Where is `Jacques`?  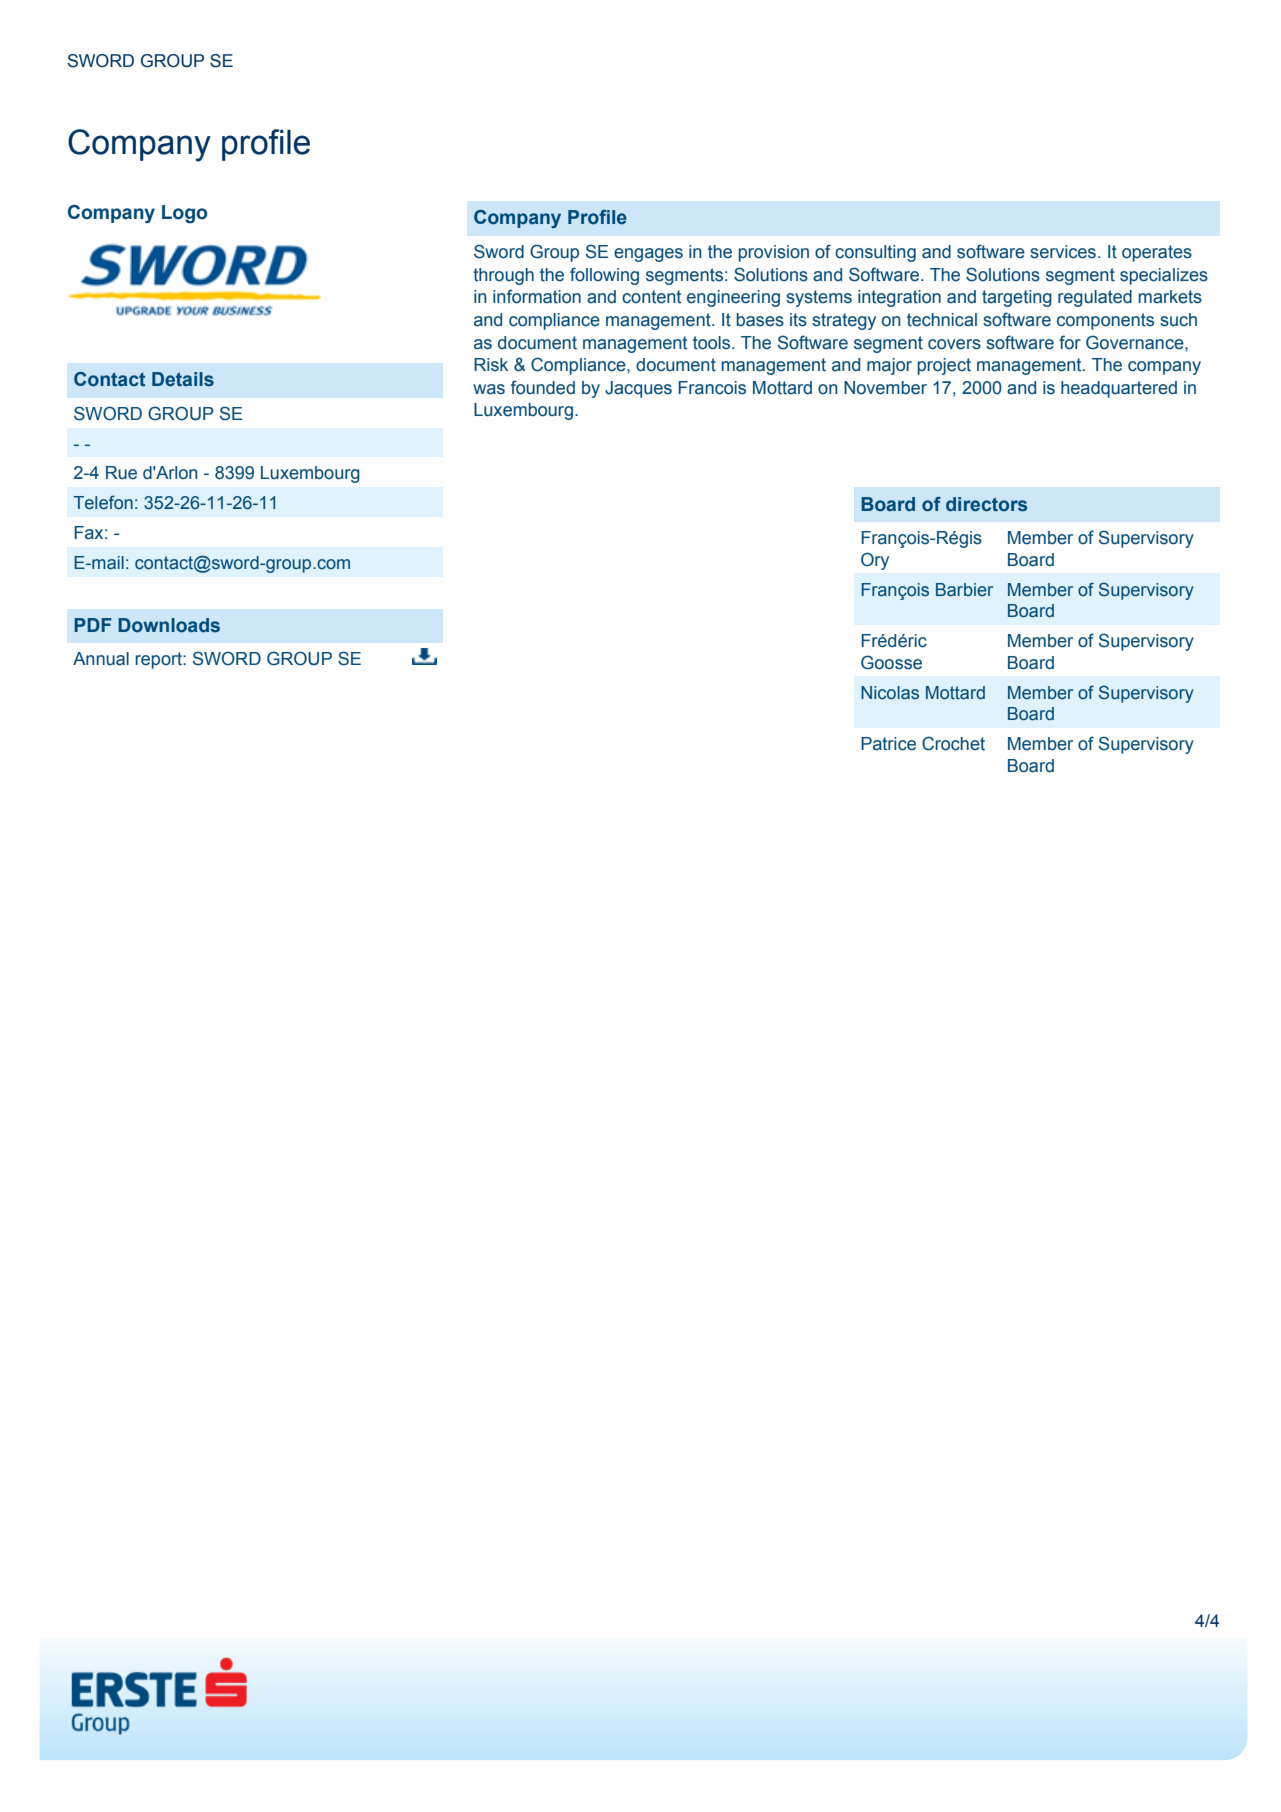
Jacques is located at coordinates (638, 389).
